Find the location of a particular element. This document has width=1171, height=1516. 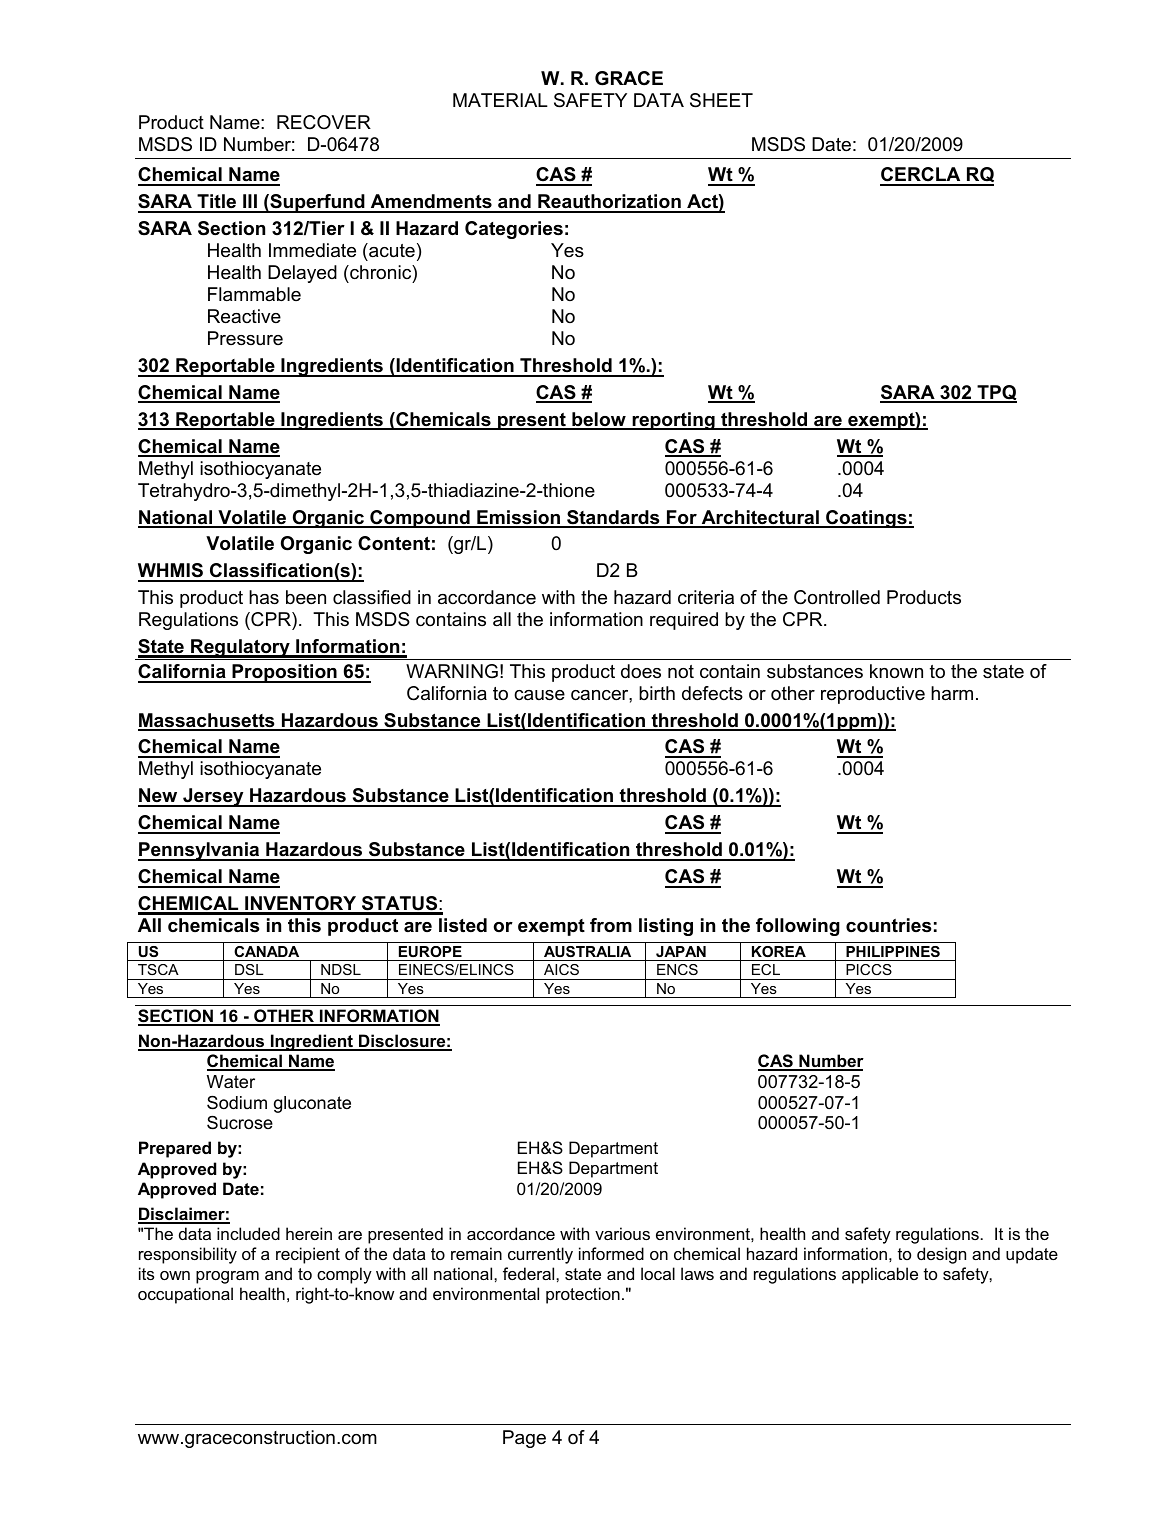

Emission is located at coordinates (518, 518).
